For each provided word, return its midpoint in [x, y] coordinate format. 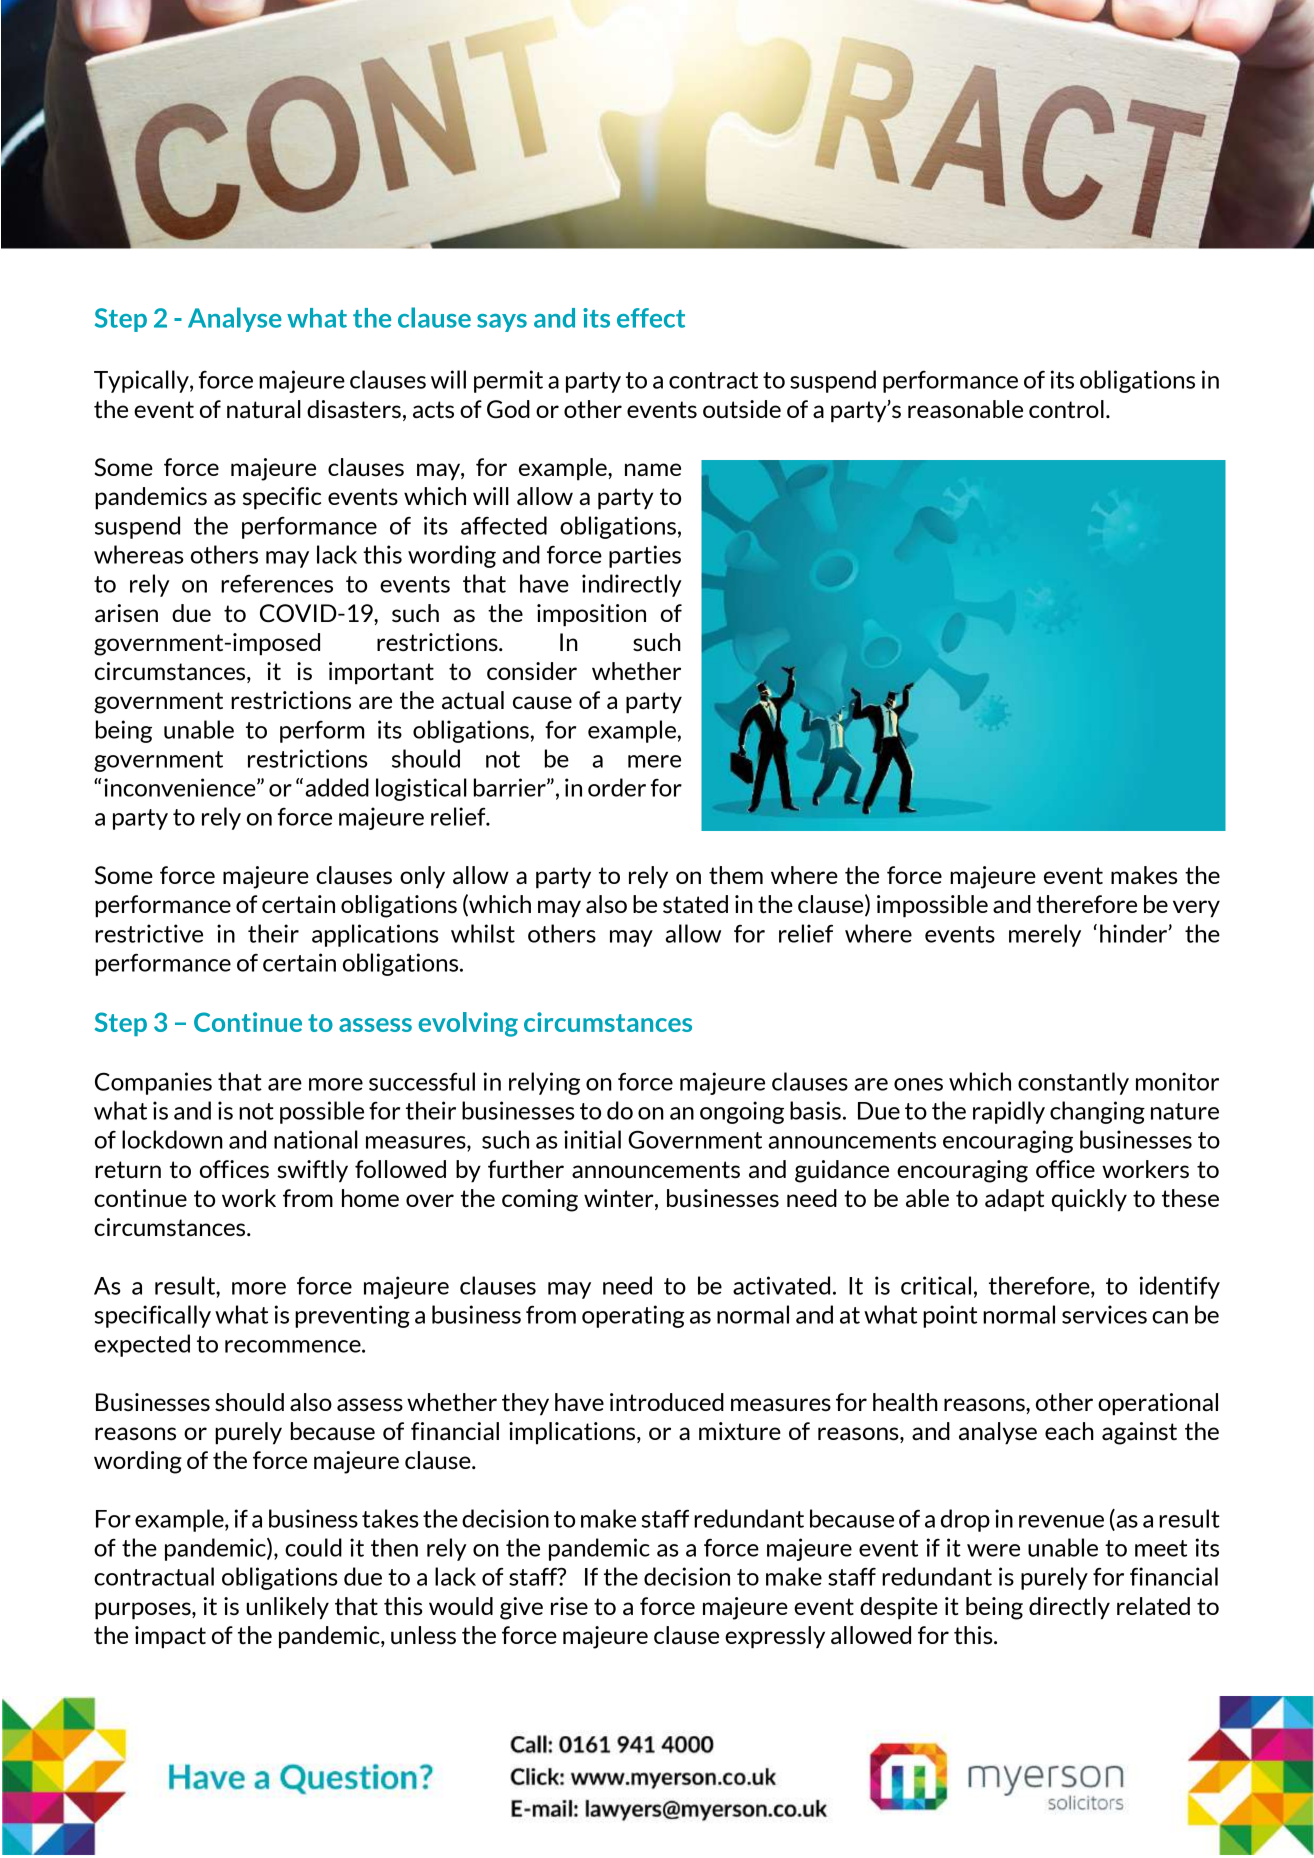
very [1196, 909]
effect [651, 318]
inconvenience [181, 787]
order [617, 787]
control [1066, 409]
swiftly [312, 1171]
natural [264, 409]
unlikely [287, 1608]
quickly [1089, 1200]
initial [592, 1139]
